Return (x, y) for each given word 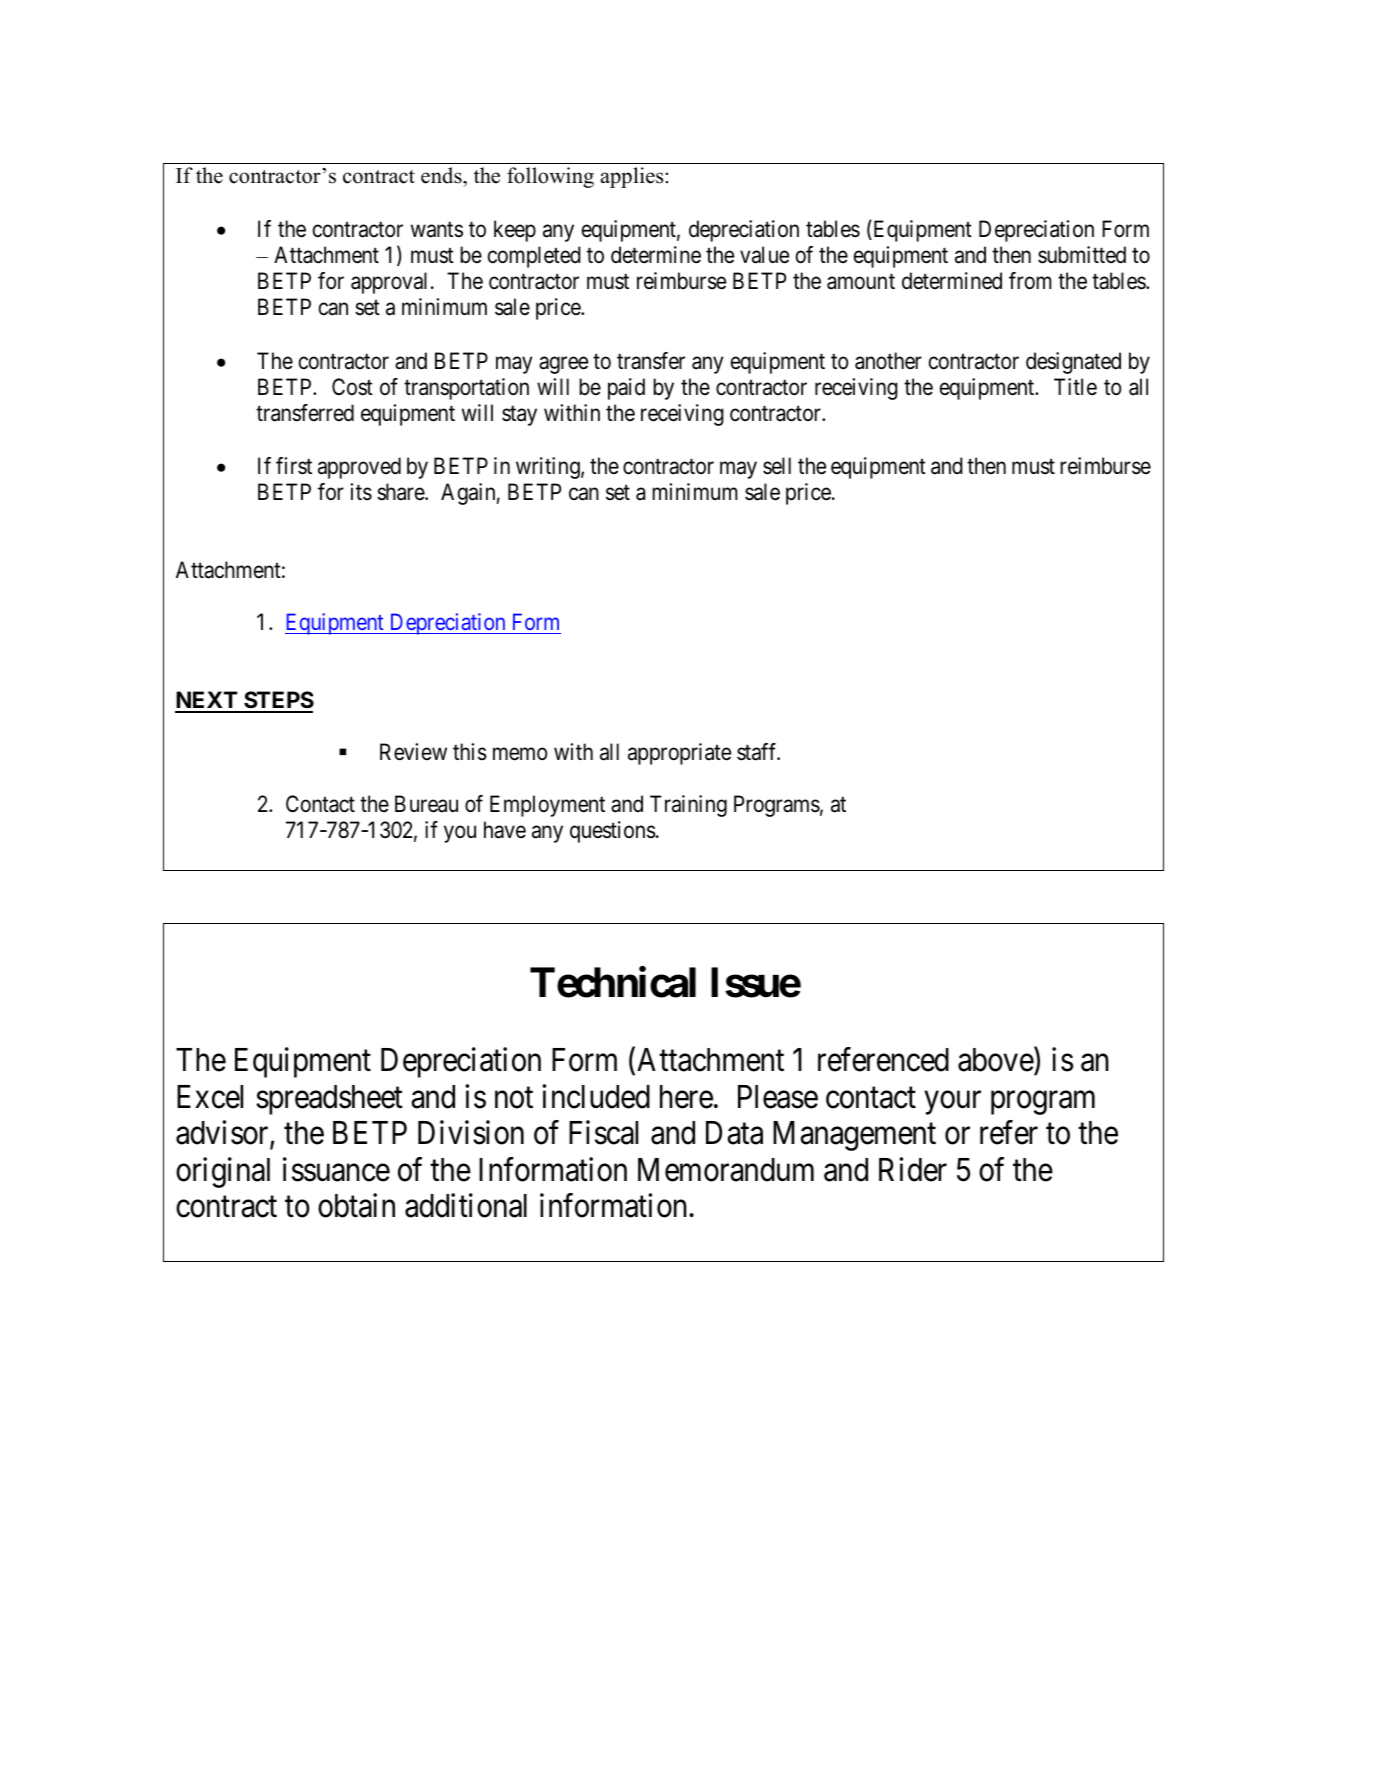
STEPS (278, 701)
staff (758, 752)
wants (437, 230)
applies (632, 177)
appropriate (679, 754)
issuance (336, 1169)
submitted (1082, 255)
